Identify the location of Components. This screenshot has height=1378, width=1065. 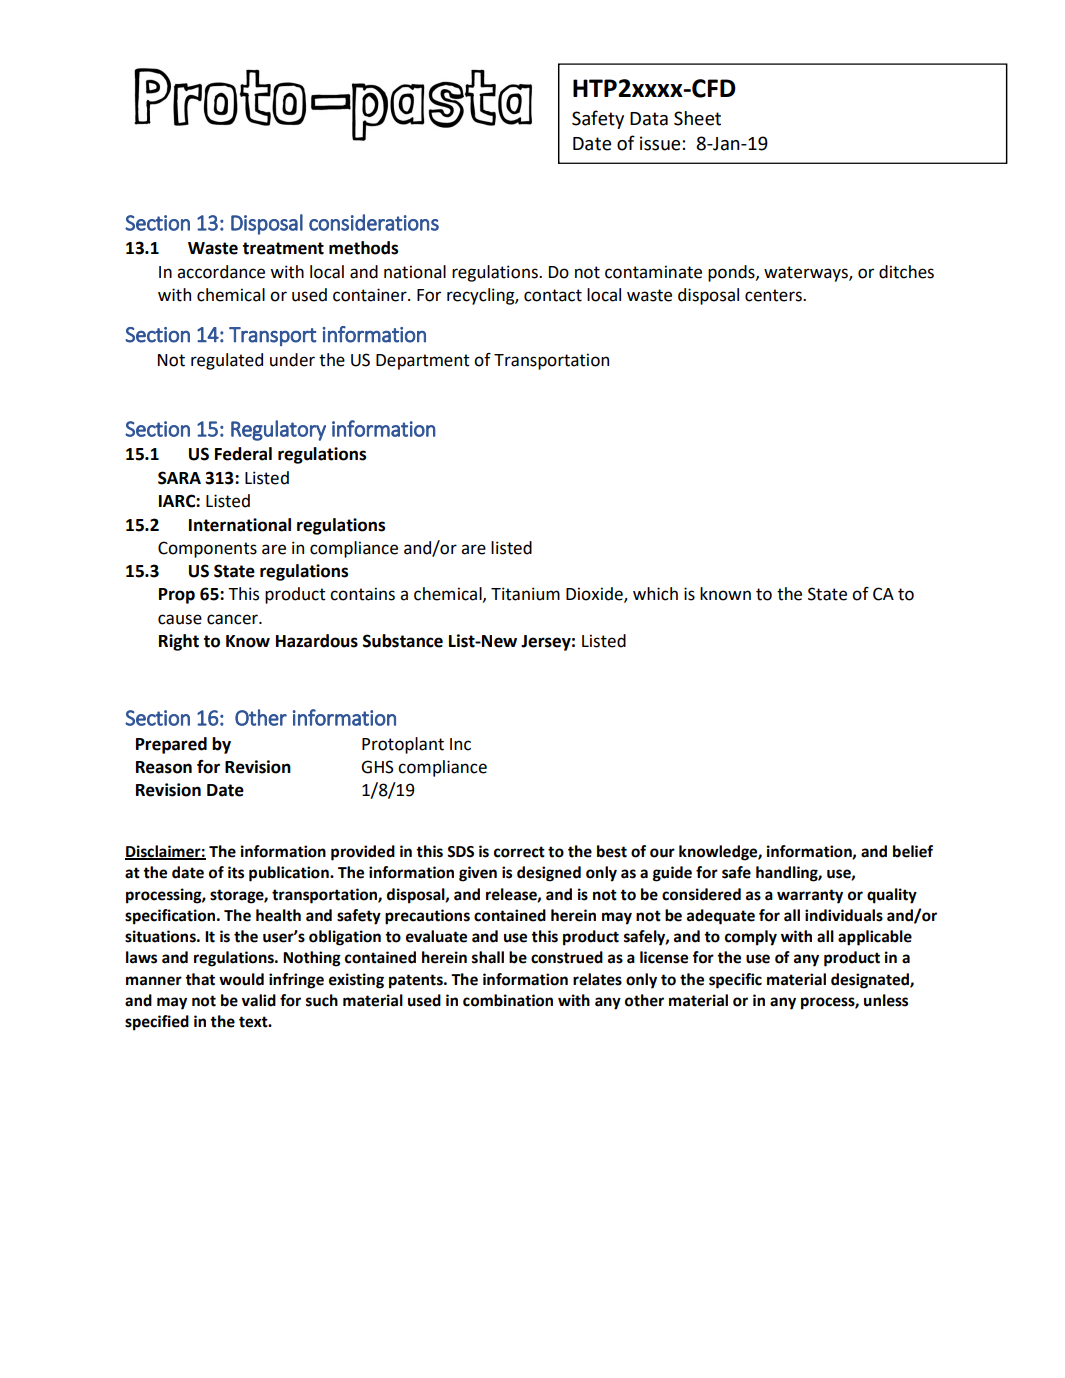
(207, 549).
